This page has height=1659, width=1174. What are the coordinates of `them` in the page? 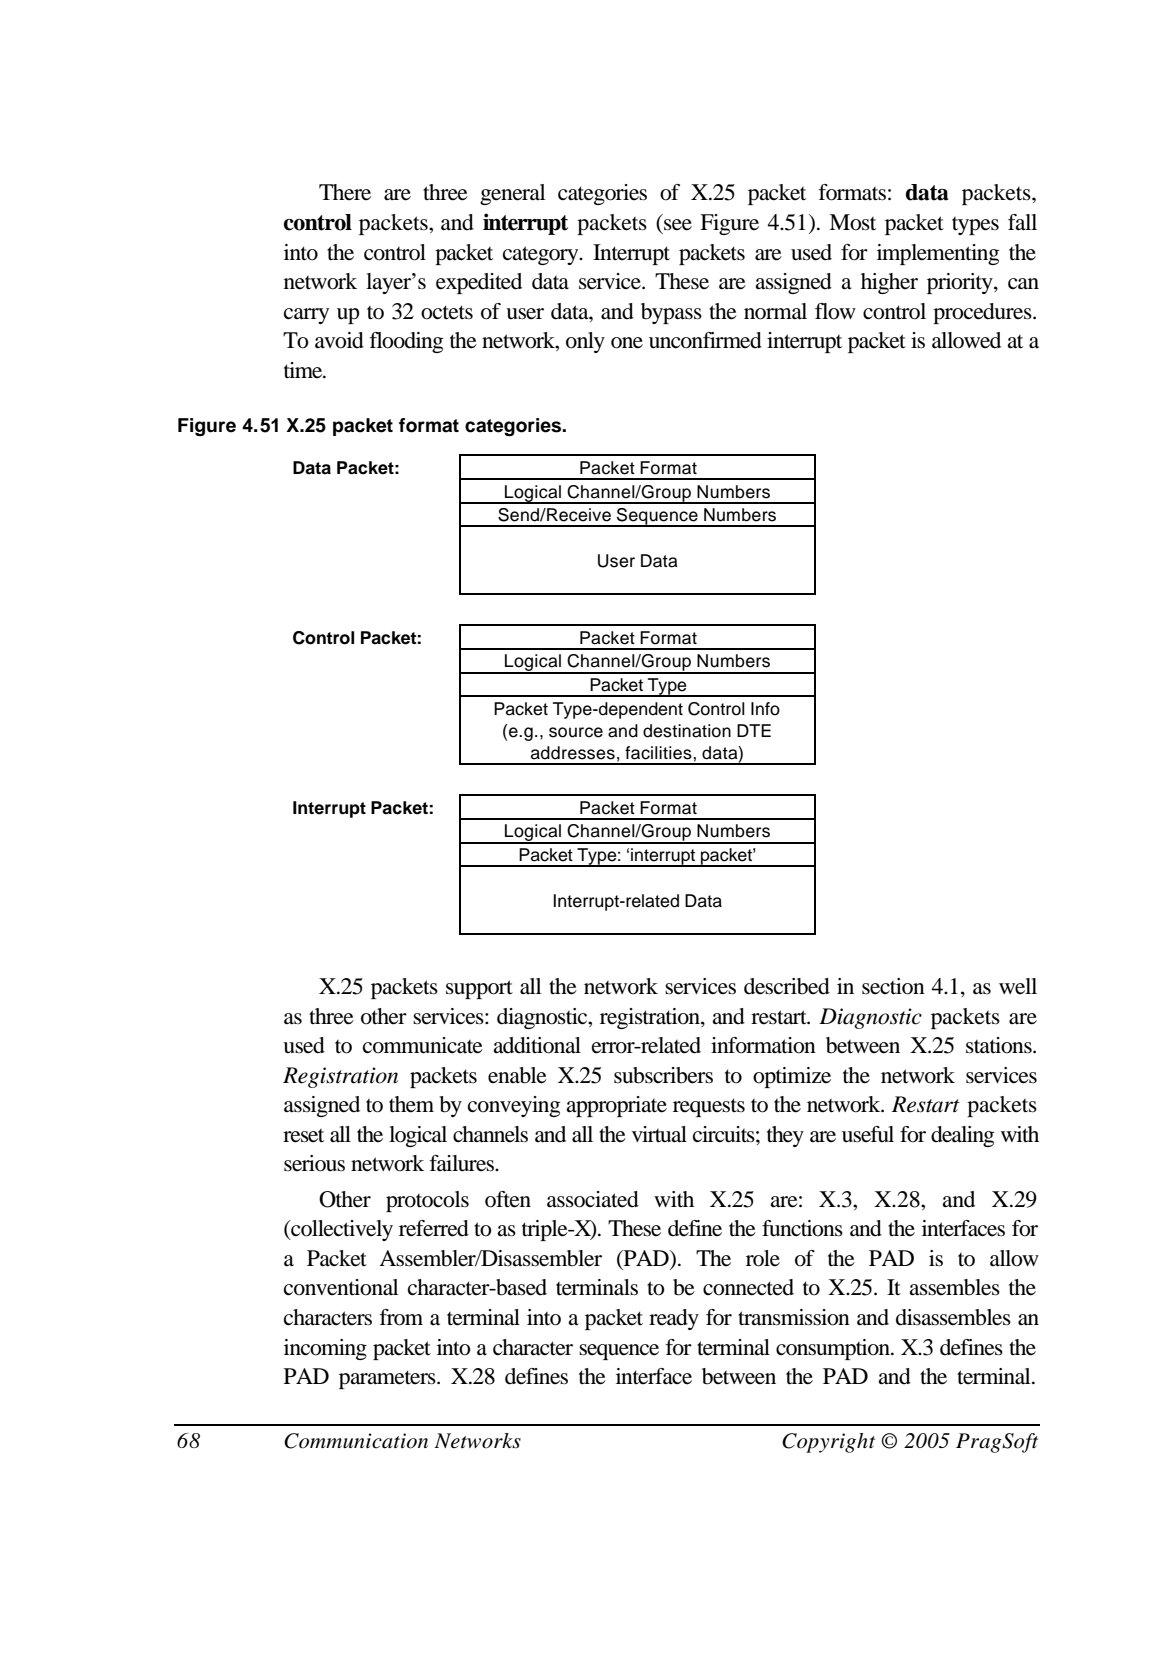 It's located at (411, 1104).
